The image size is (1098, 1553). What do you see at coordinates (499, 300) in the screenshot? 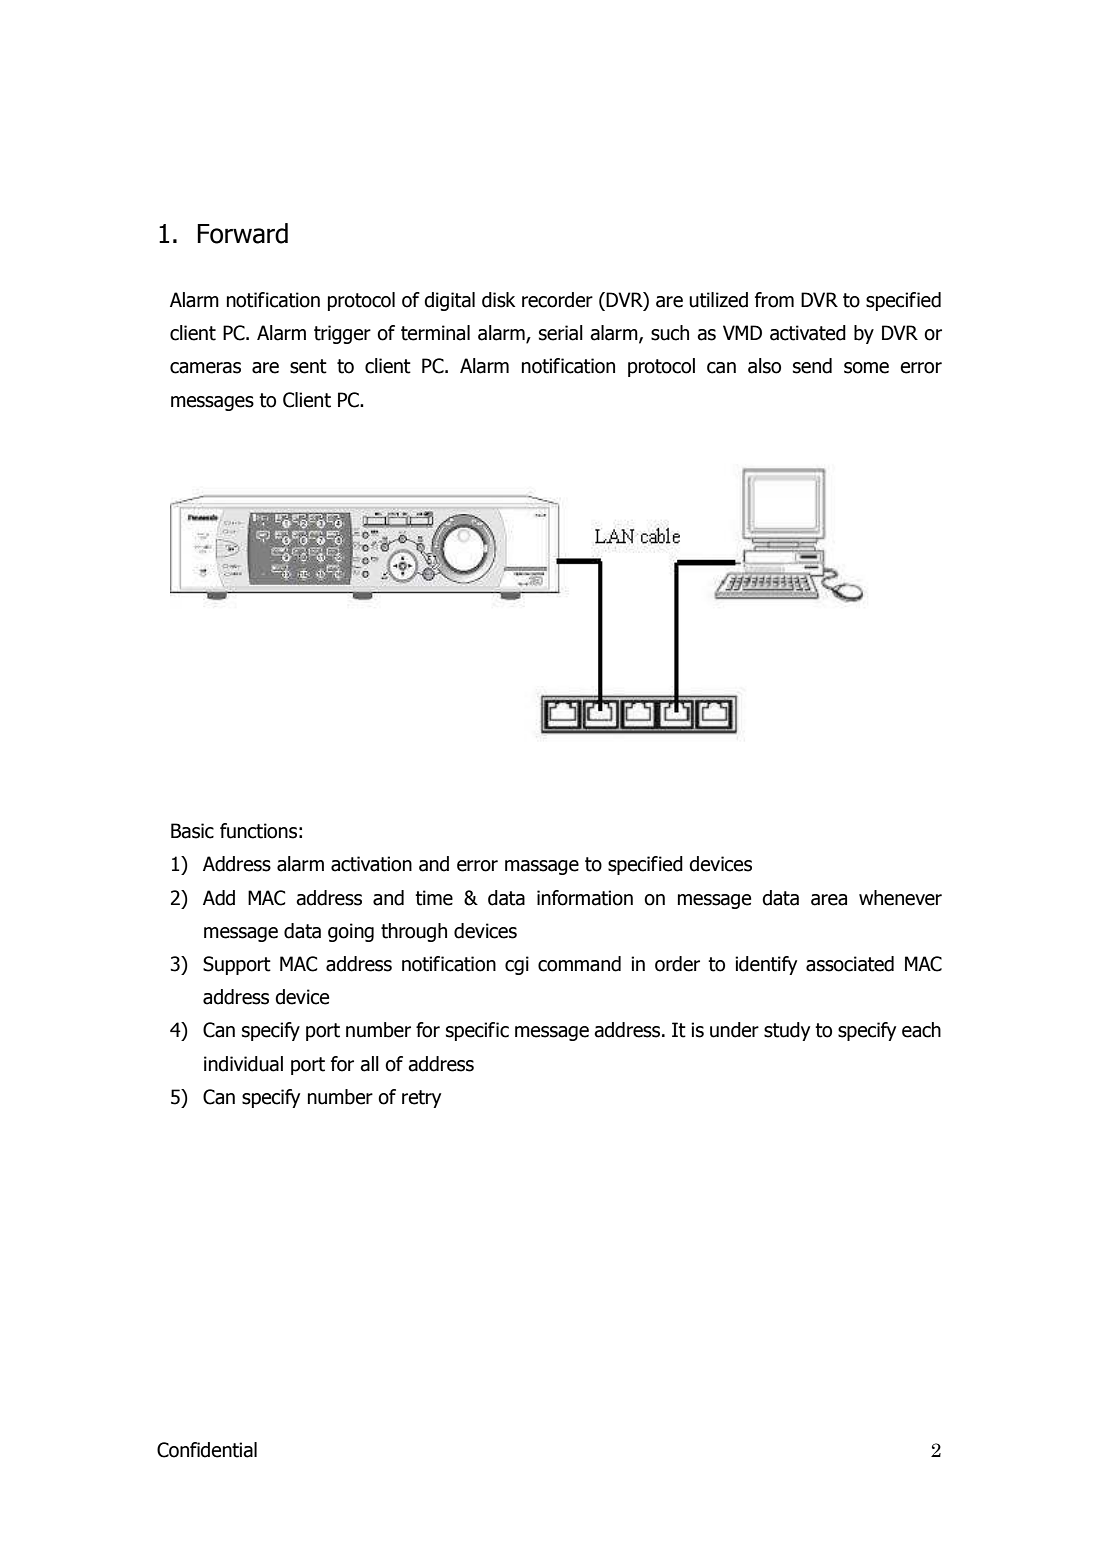
I see `disk` at bounding box center [499, 300].
